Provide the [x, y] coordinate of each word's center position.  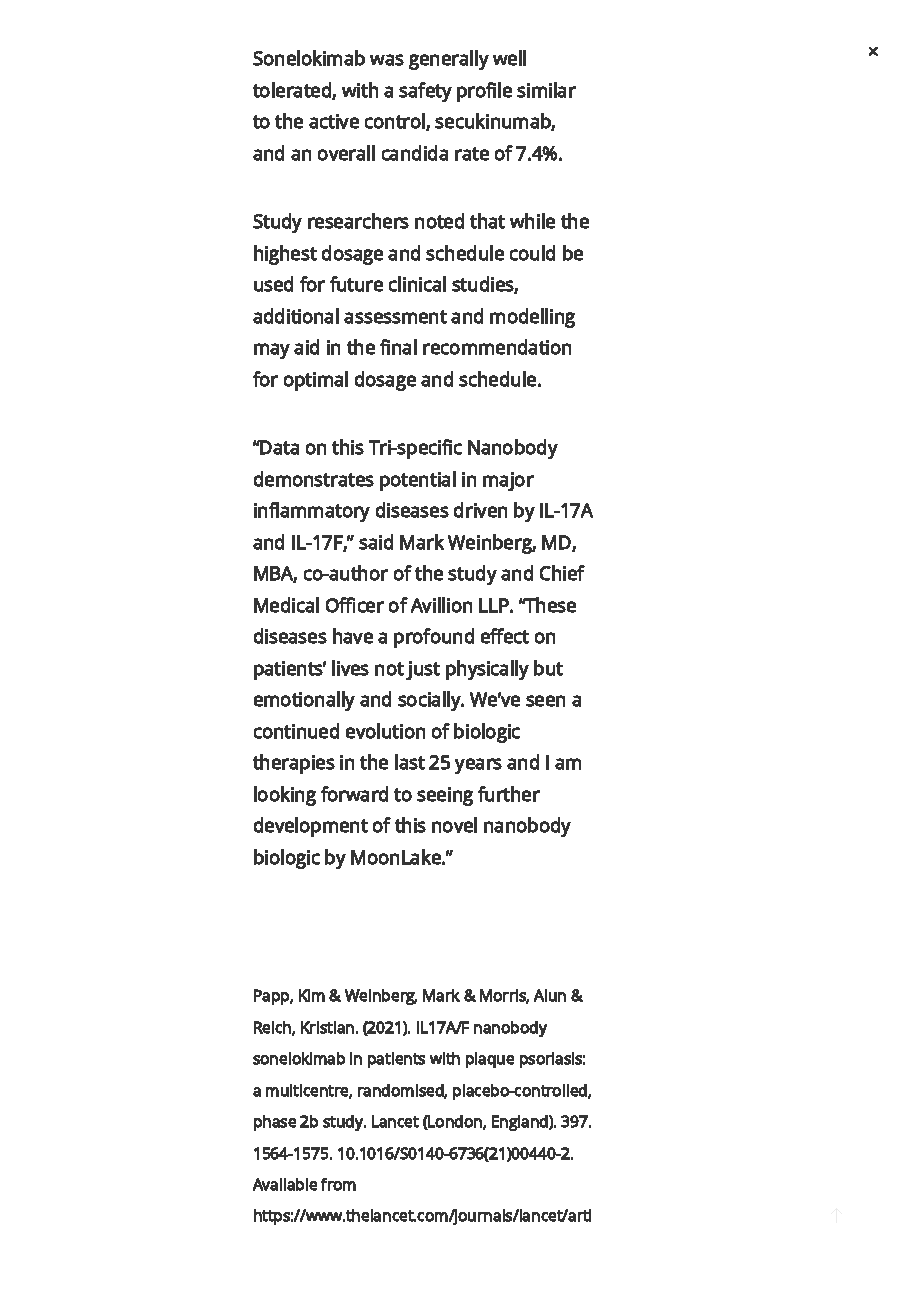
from [338, 1184]
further [509, 794]
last [410, 762]
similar [546, 90]
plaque [490, 1060]
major [508, 481]
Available [285, 1184]
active [334, 121]
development [311, 827]
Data [279, 447]
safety [425, 92]
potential [418, 481]
